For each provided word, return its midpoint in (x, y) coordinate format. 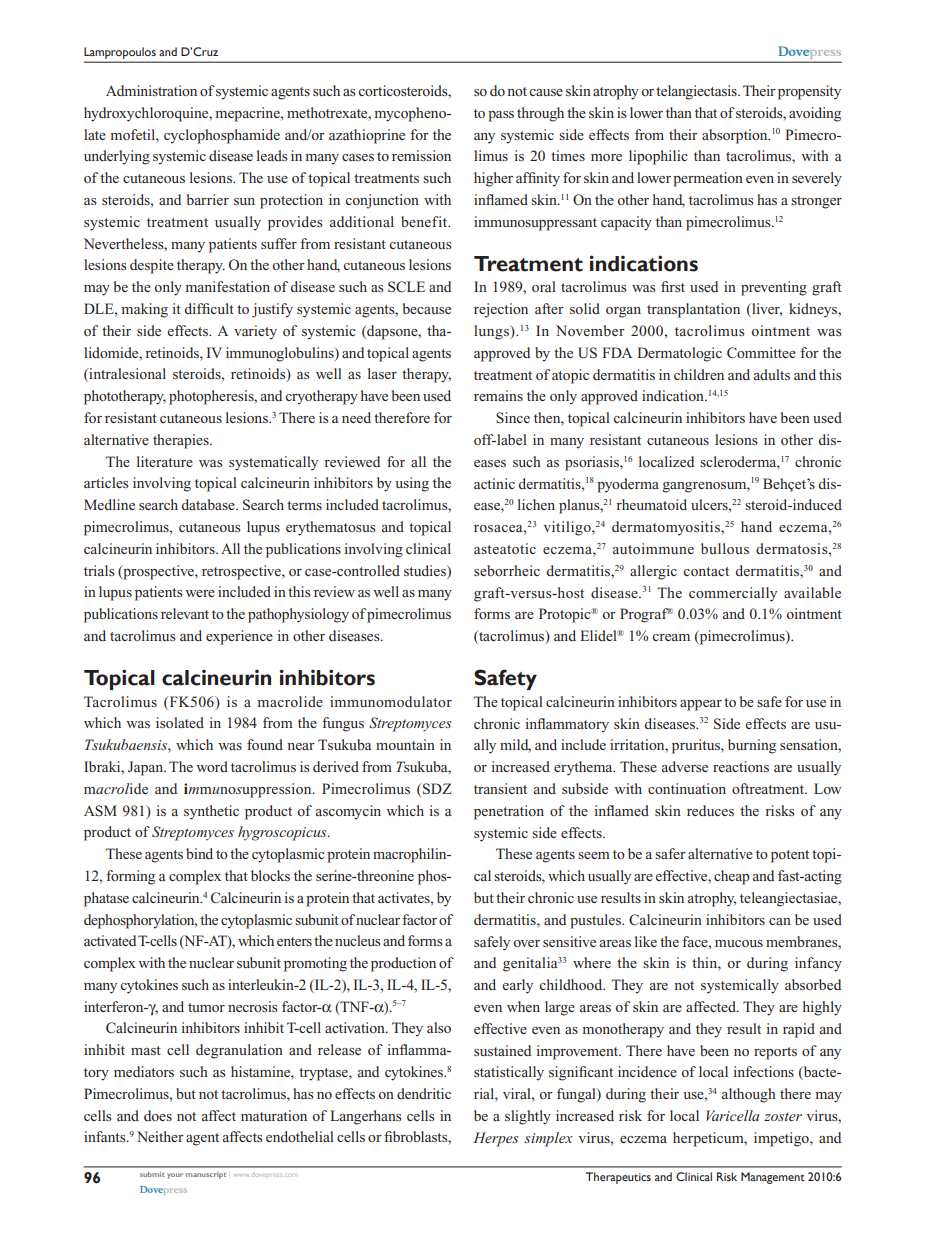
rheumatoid (651, 504)
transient (500, 788)
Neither (160, 1136)
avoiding (815, 114)
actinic (494, 483)
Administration (151, 90)
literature (165, 461)
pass (501, 116)
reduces (710, 810)
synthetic (211, 812)
